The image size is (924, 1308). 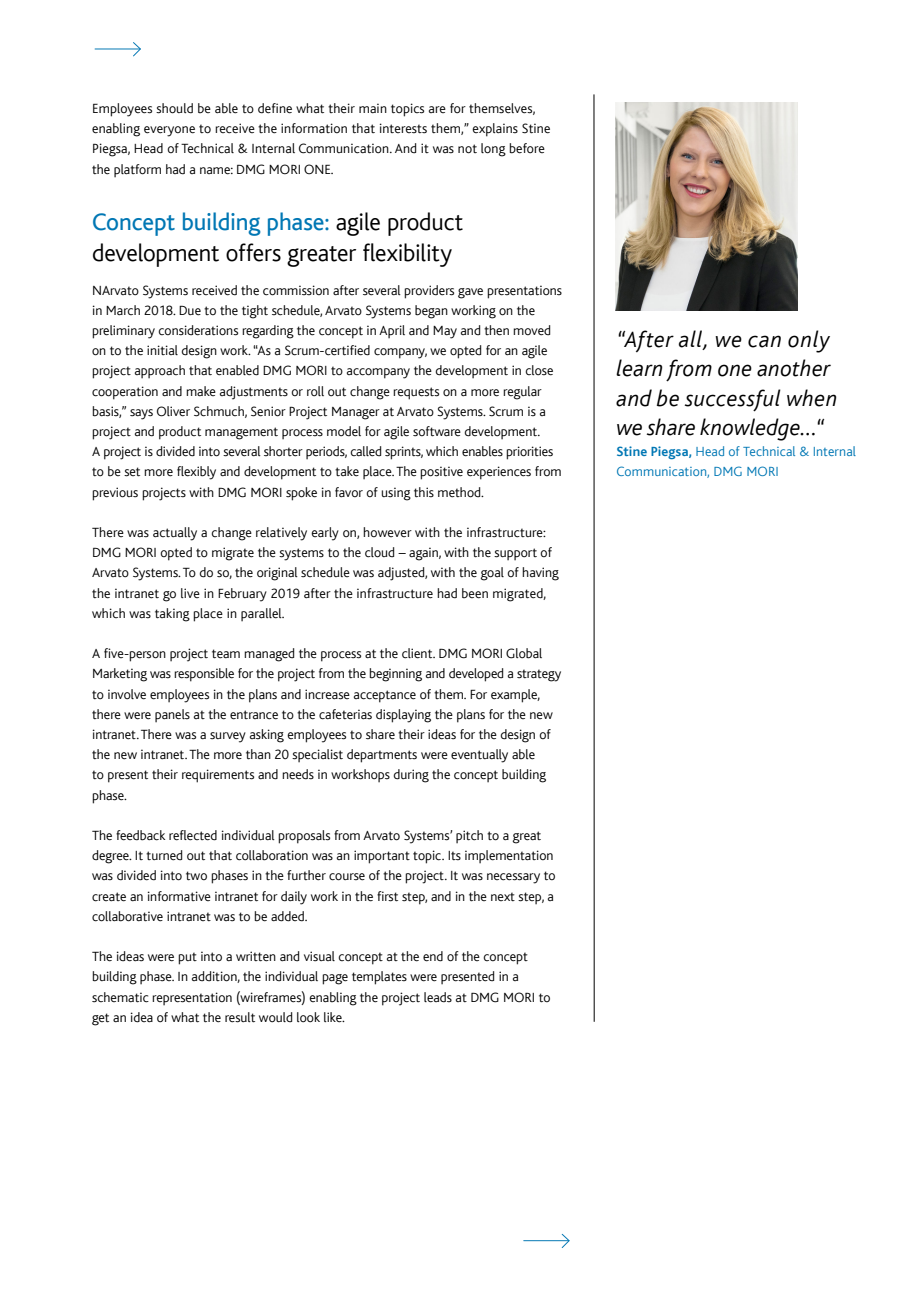 What do you see at coordinates (539, 675) in the document?
I see `strategy` at bounding box center [539, 675].
